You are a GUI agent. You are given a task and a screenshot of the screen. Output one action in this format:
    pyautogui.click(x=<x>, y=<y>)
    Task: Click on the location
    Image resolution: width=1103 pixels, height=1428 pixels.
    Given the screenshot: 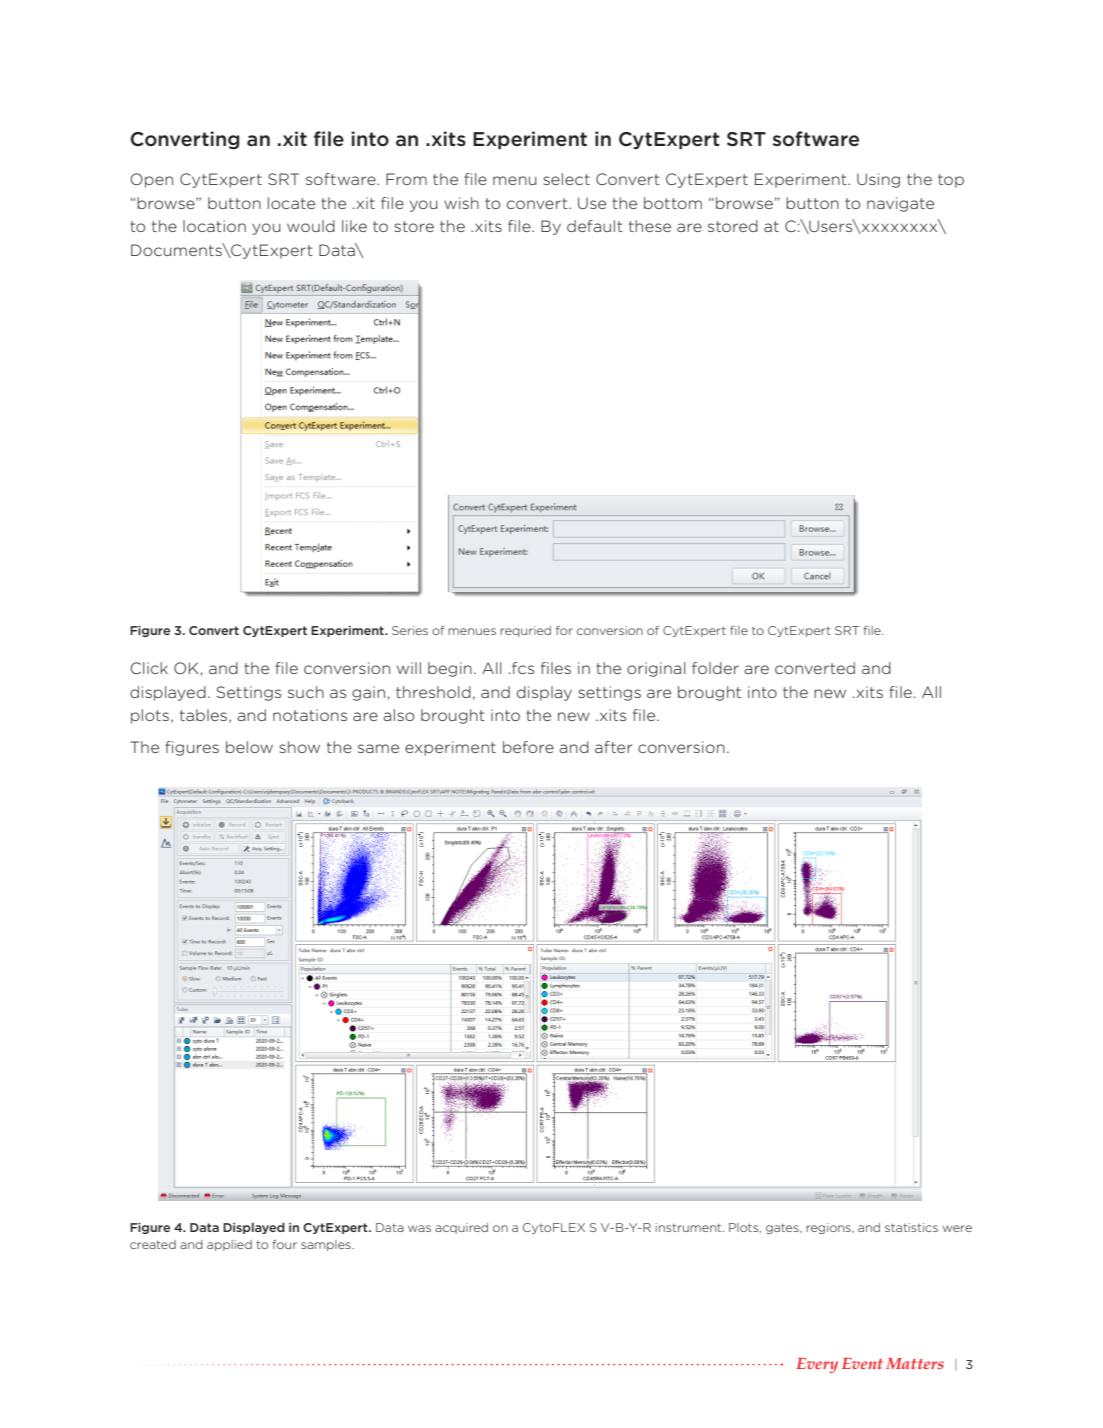 What is the action you would take?
    pyautogui.click(x=214, y=226)
